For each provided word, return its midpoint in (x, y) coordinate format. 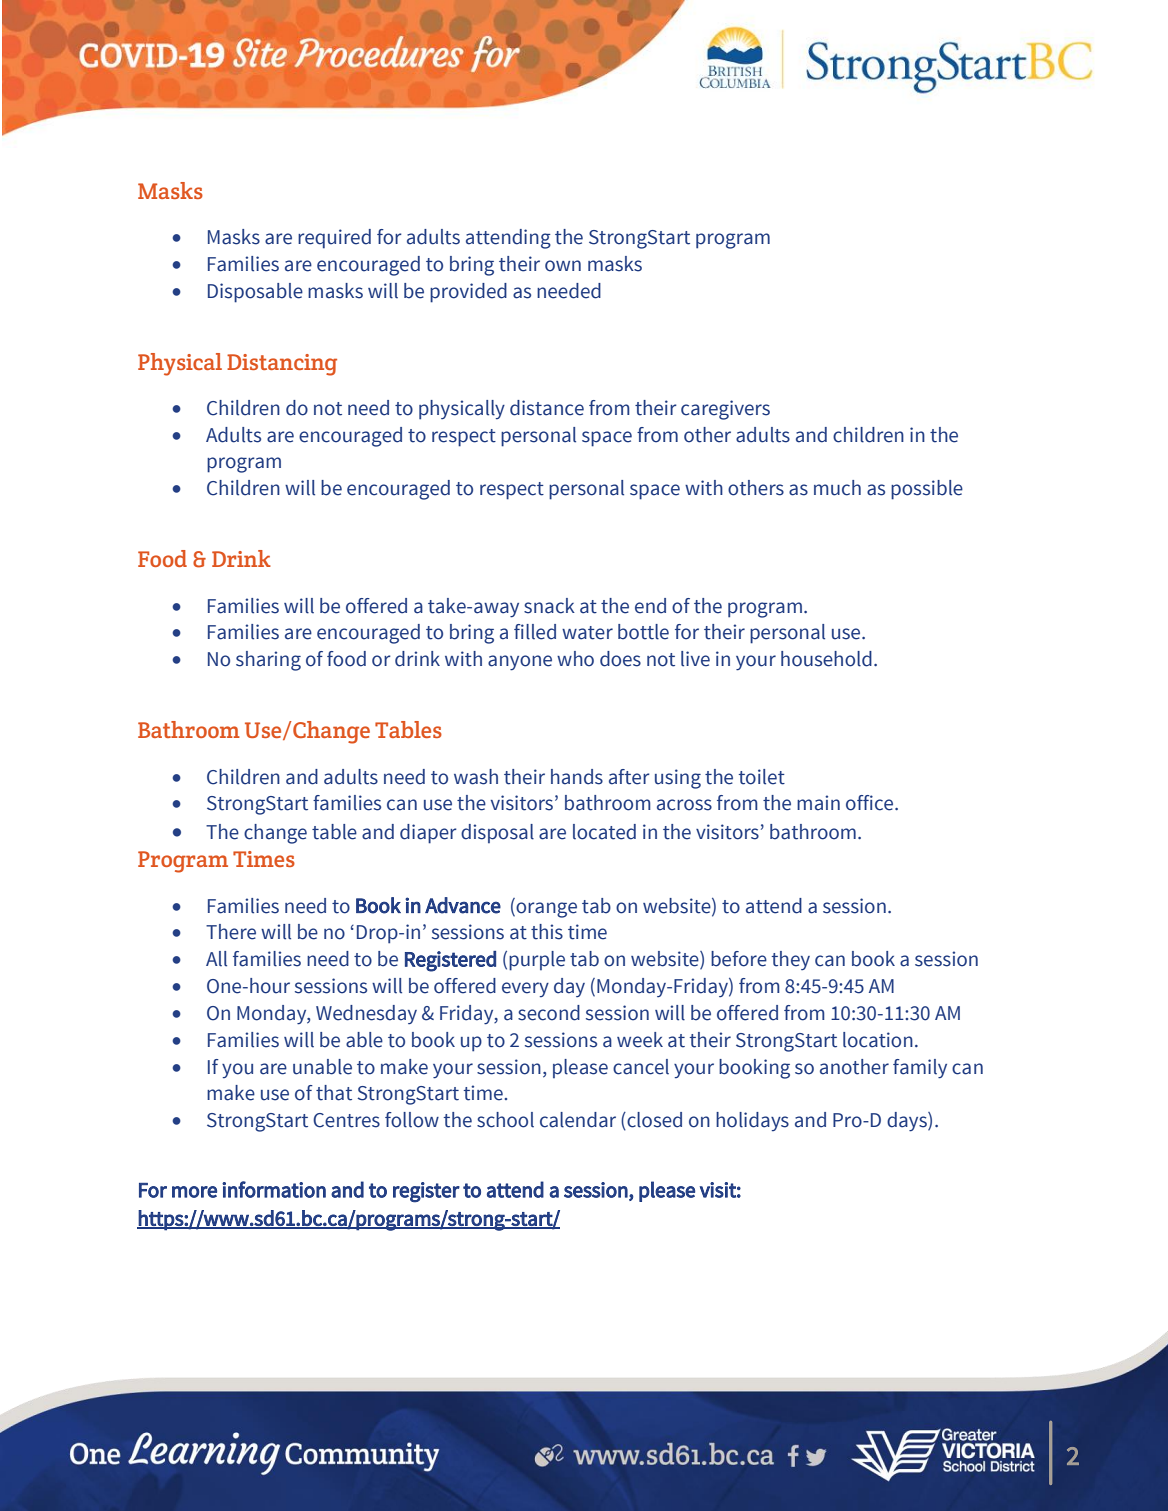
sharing (268, 661)
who (575, 659)
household (826, 659)
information (274, 1189)
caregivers (725, 410)
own (563, 266)
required (334, 239)
